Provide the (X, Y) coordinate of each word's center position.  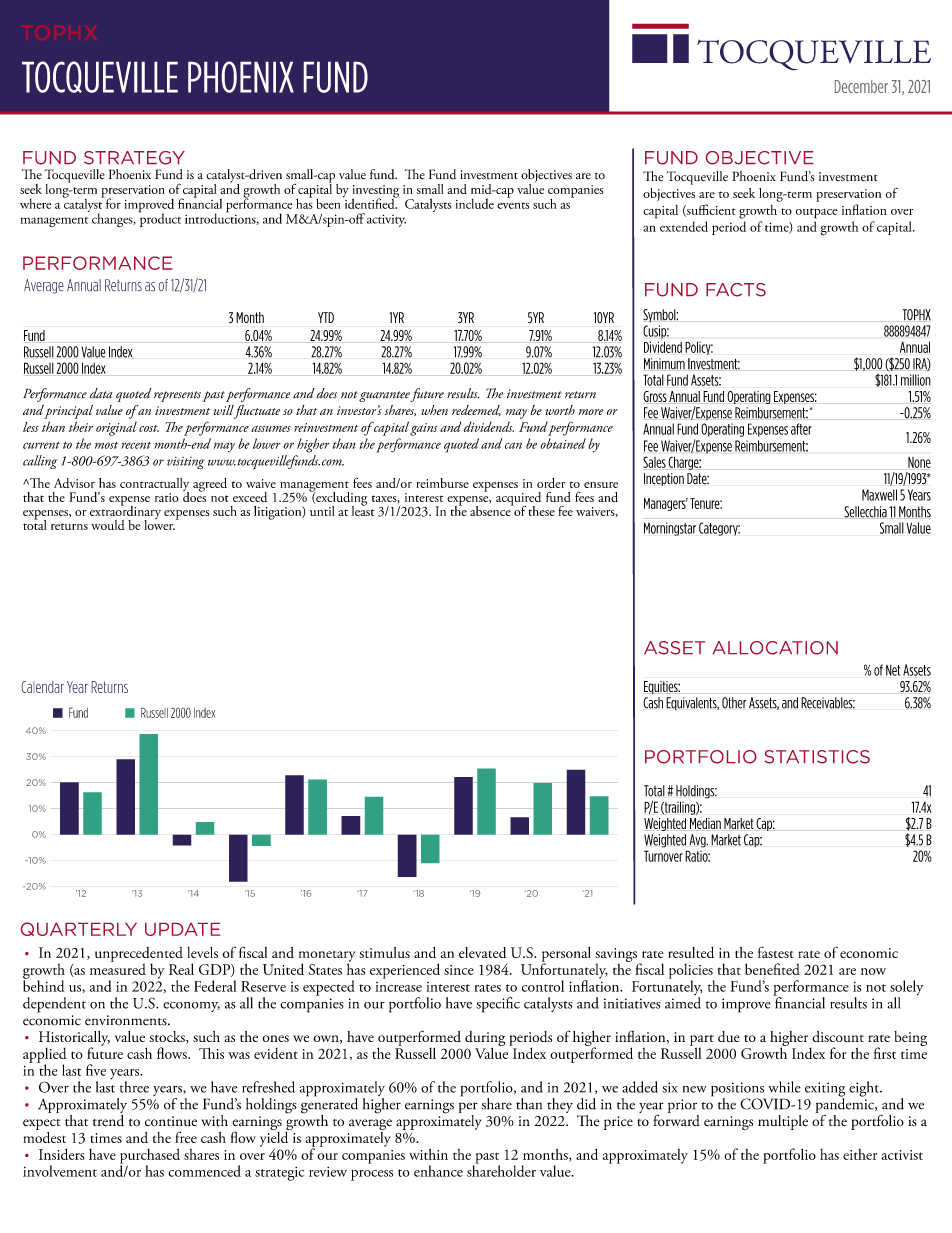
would (108, 525)
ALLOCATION (775, 648)
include (475, 203)
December (861, 86)
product (160, 219)
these (541, 511)
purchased (150, 1157)
